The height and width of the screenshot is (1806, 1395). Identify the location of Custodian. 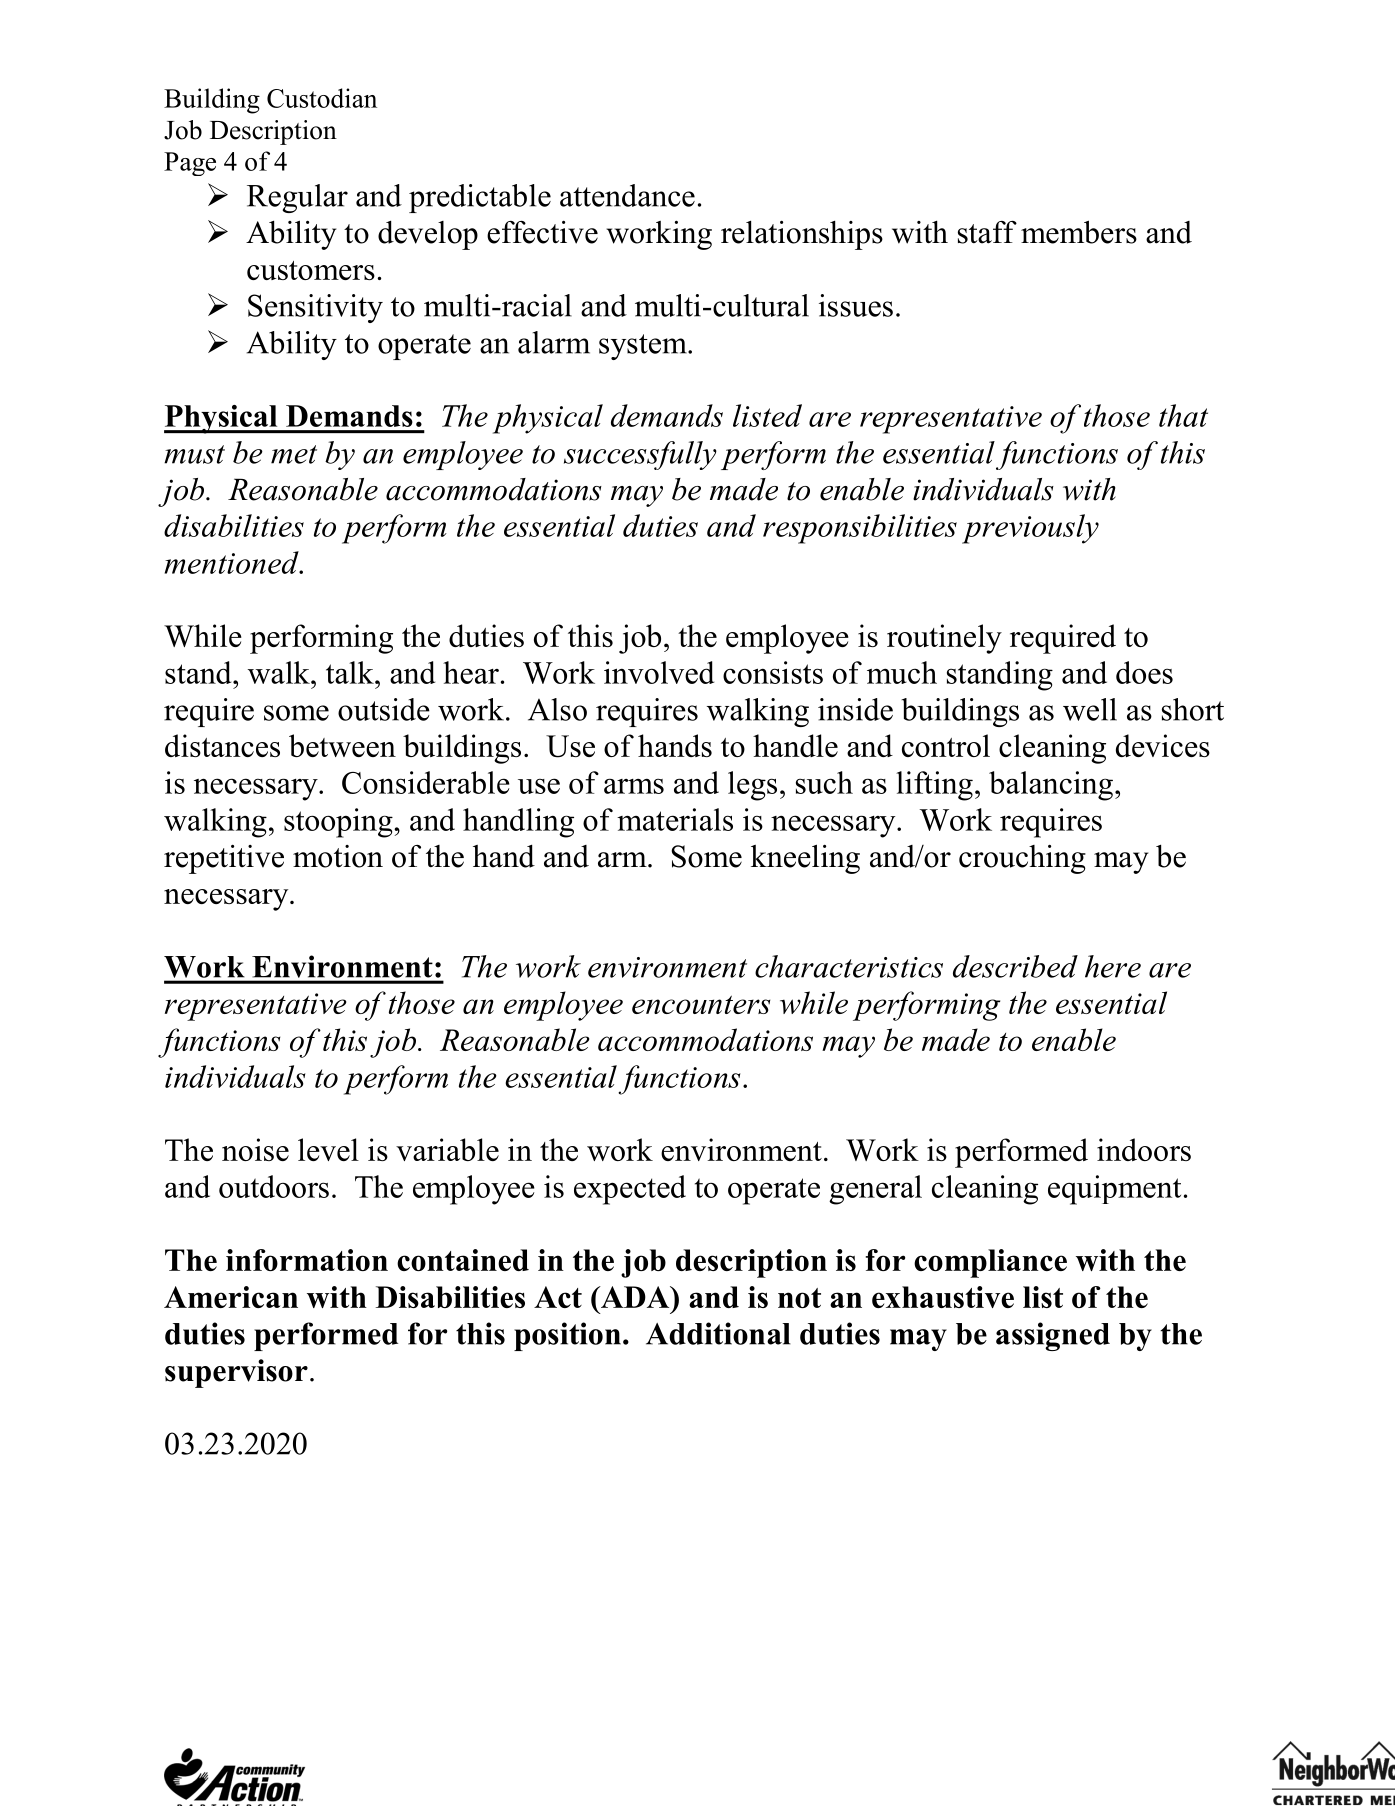
(322, 98).
